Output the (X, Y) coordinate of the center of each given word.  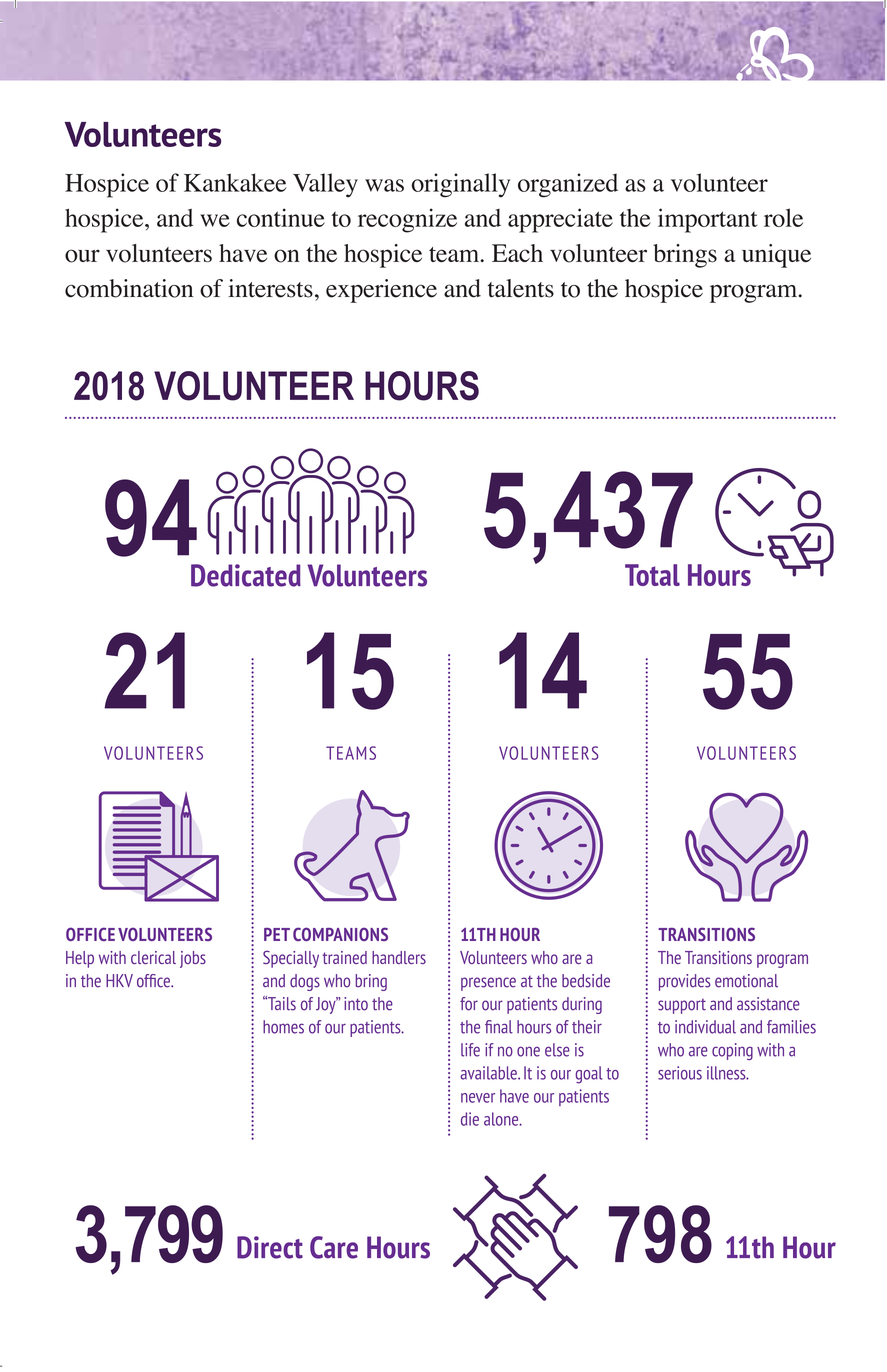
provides (685, 982)
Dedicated (246, 575)
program (782, 961)
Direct (270, 1247)
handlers (399, 957)
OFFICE (90, 934)
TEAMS (351, 753)
